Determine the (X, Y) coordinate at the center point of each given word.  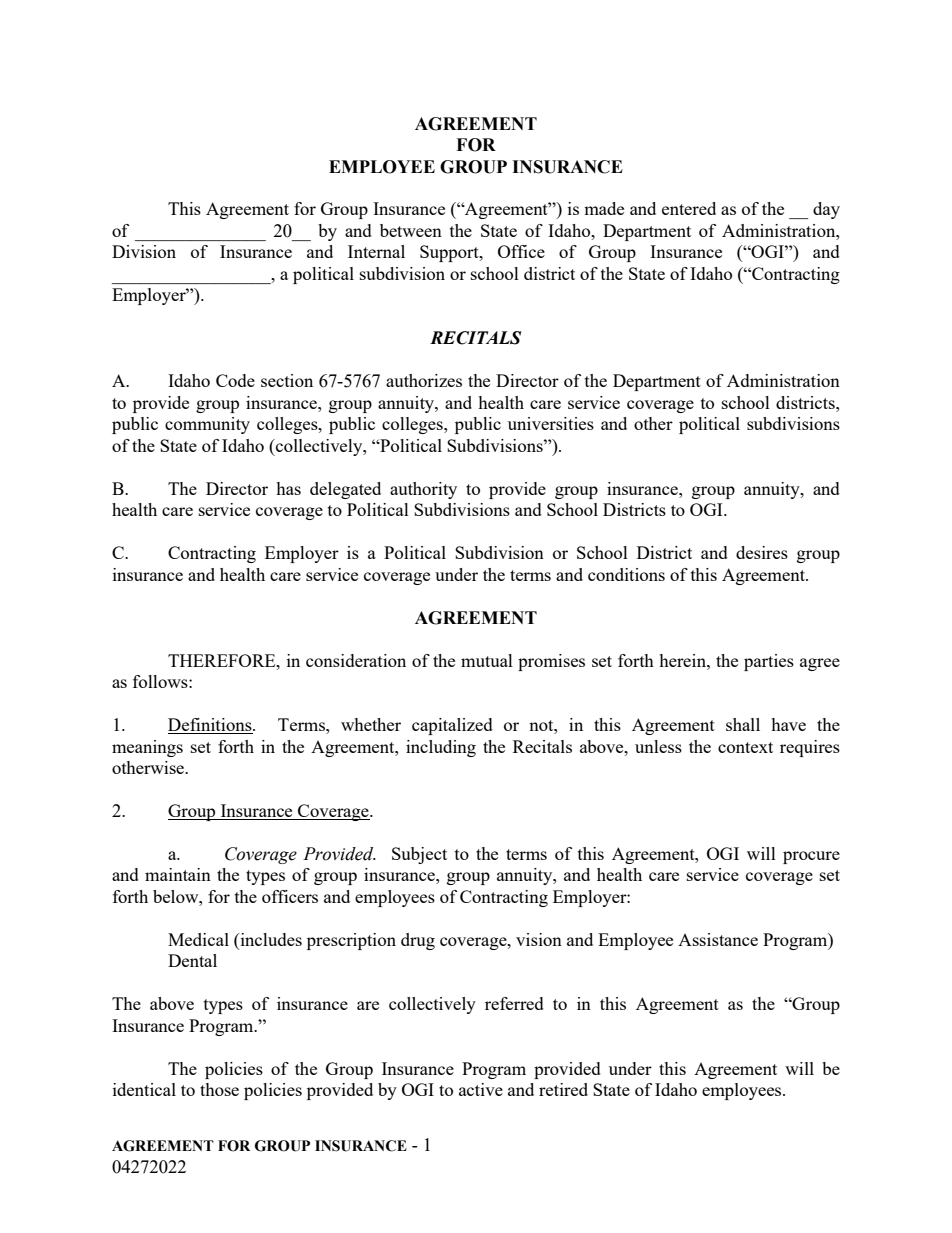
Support (450, 253)
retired (563, 1089)
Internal (376, 251)
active (481, 1089)
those (219, 1089)
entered (689, 208)
